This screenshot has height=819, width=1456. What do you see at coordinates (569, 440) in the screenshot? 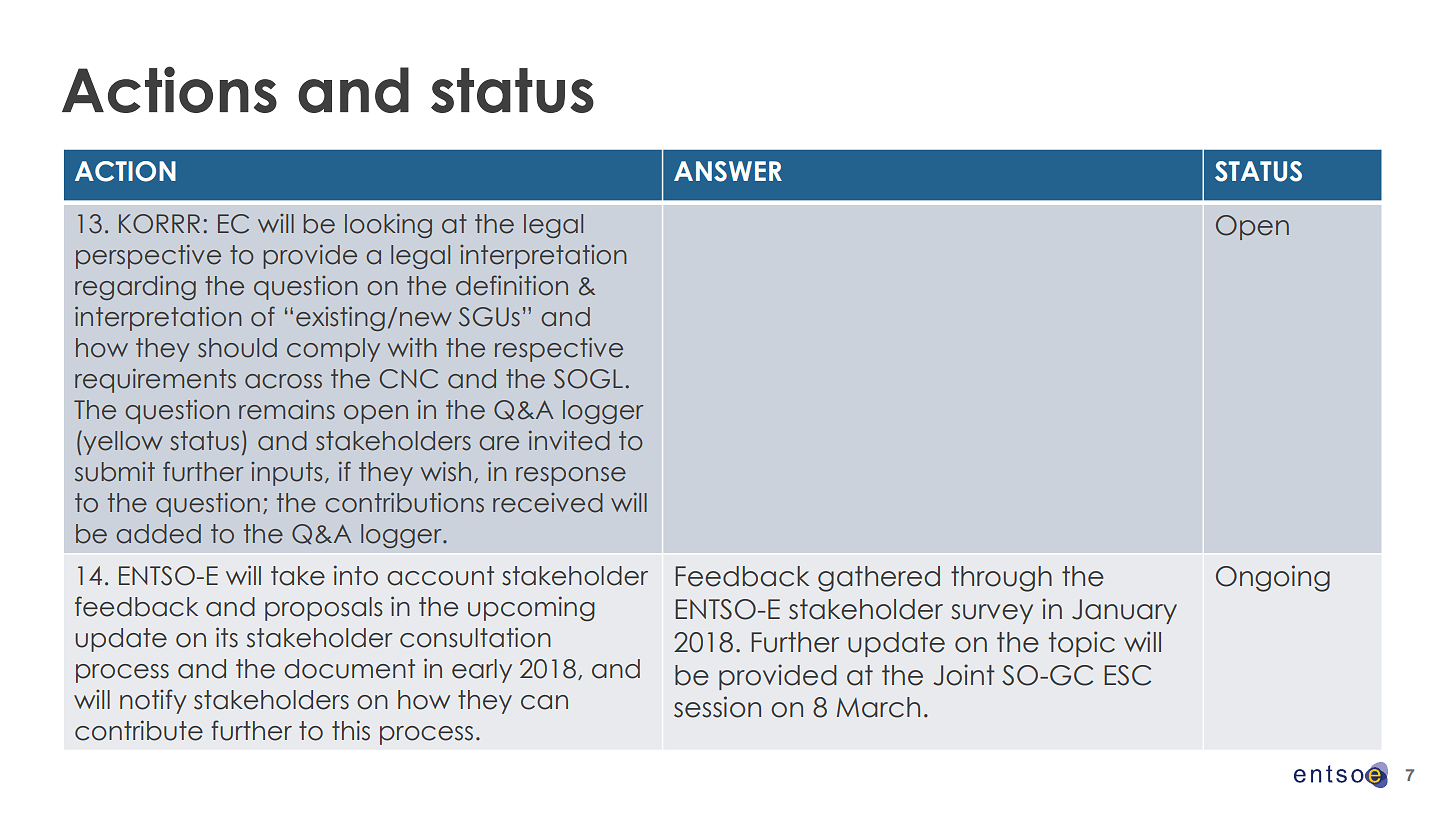
I see `invited` at bounding box center [569, 440].
